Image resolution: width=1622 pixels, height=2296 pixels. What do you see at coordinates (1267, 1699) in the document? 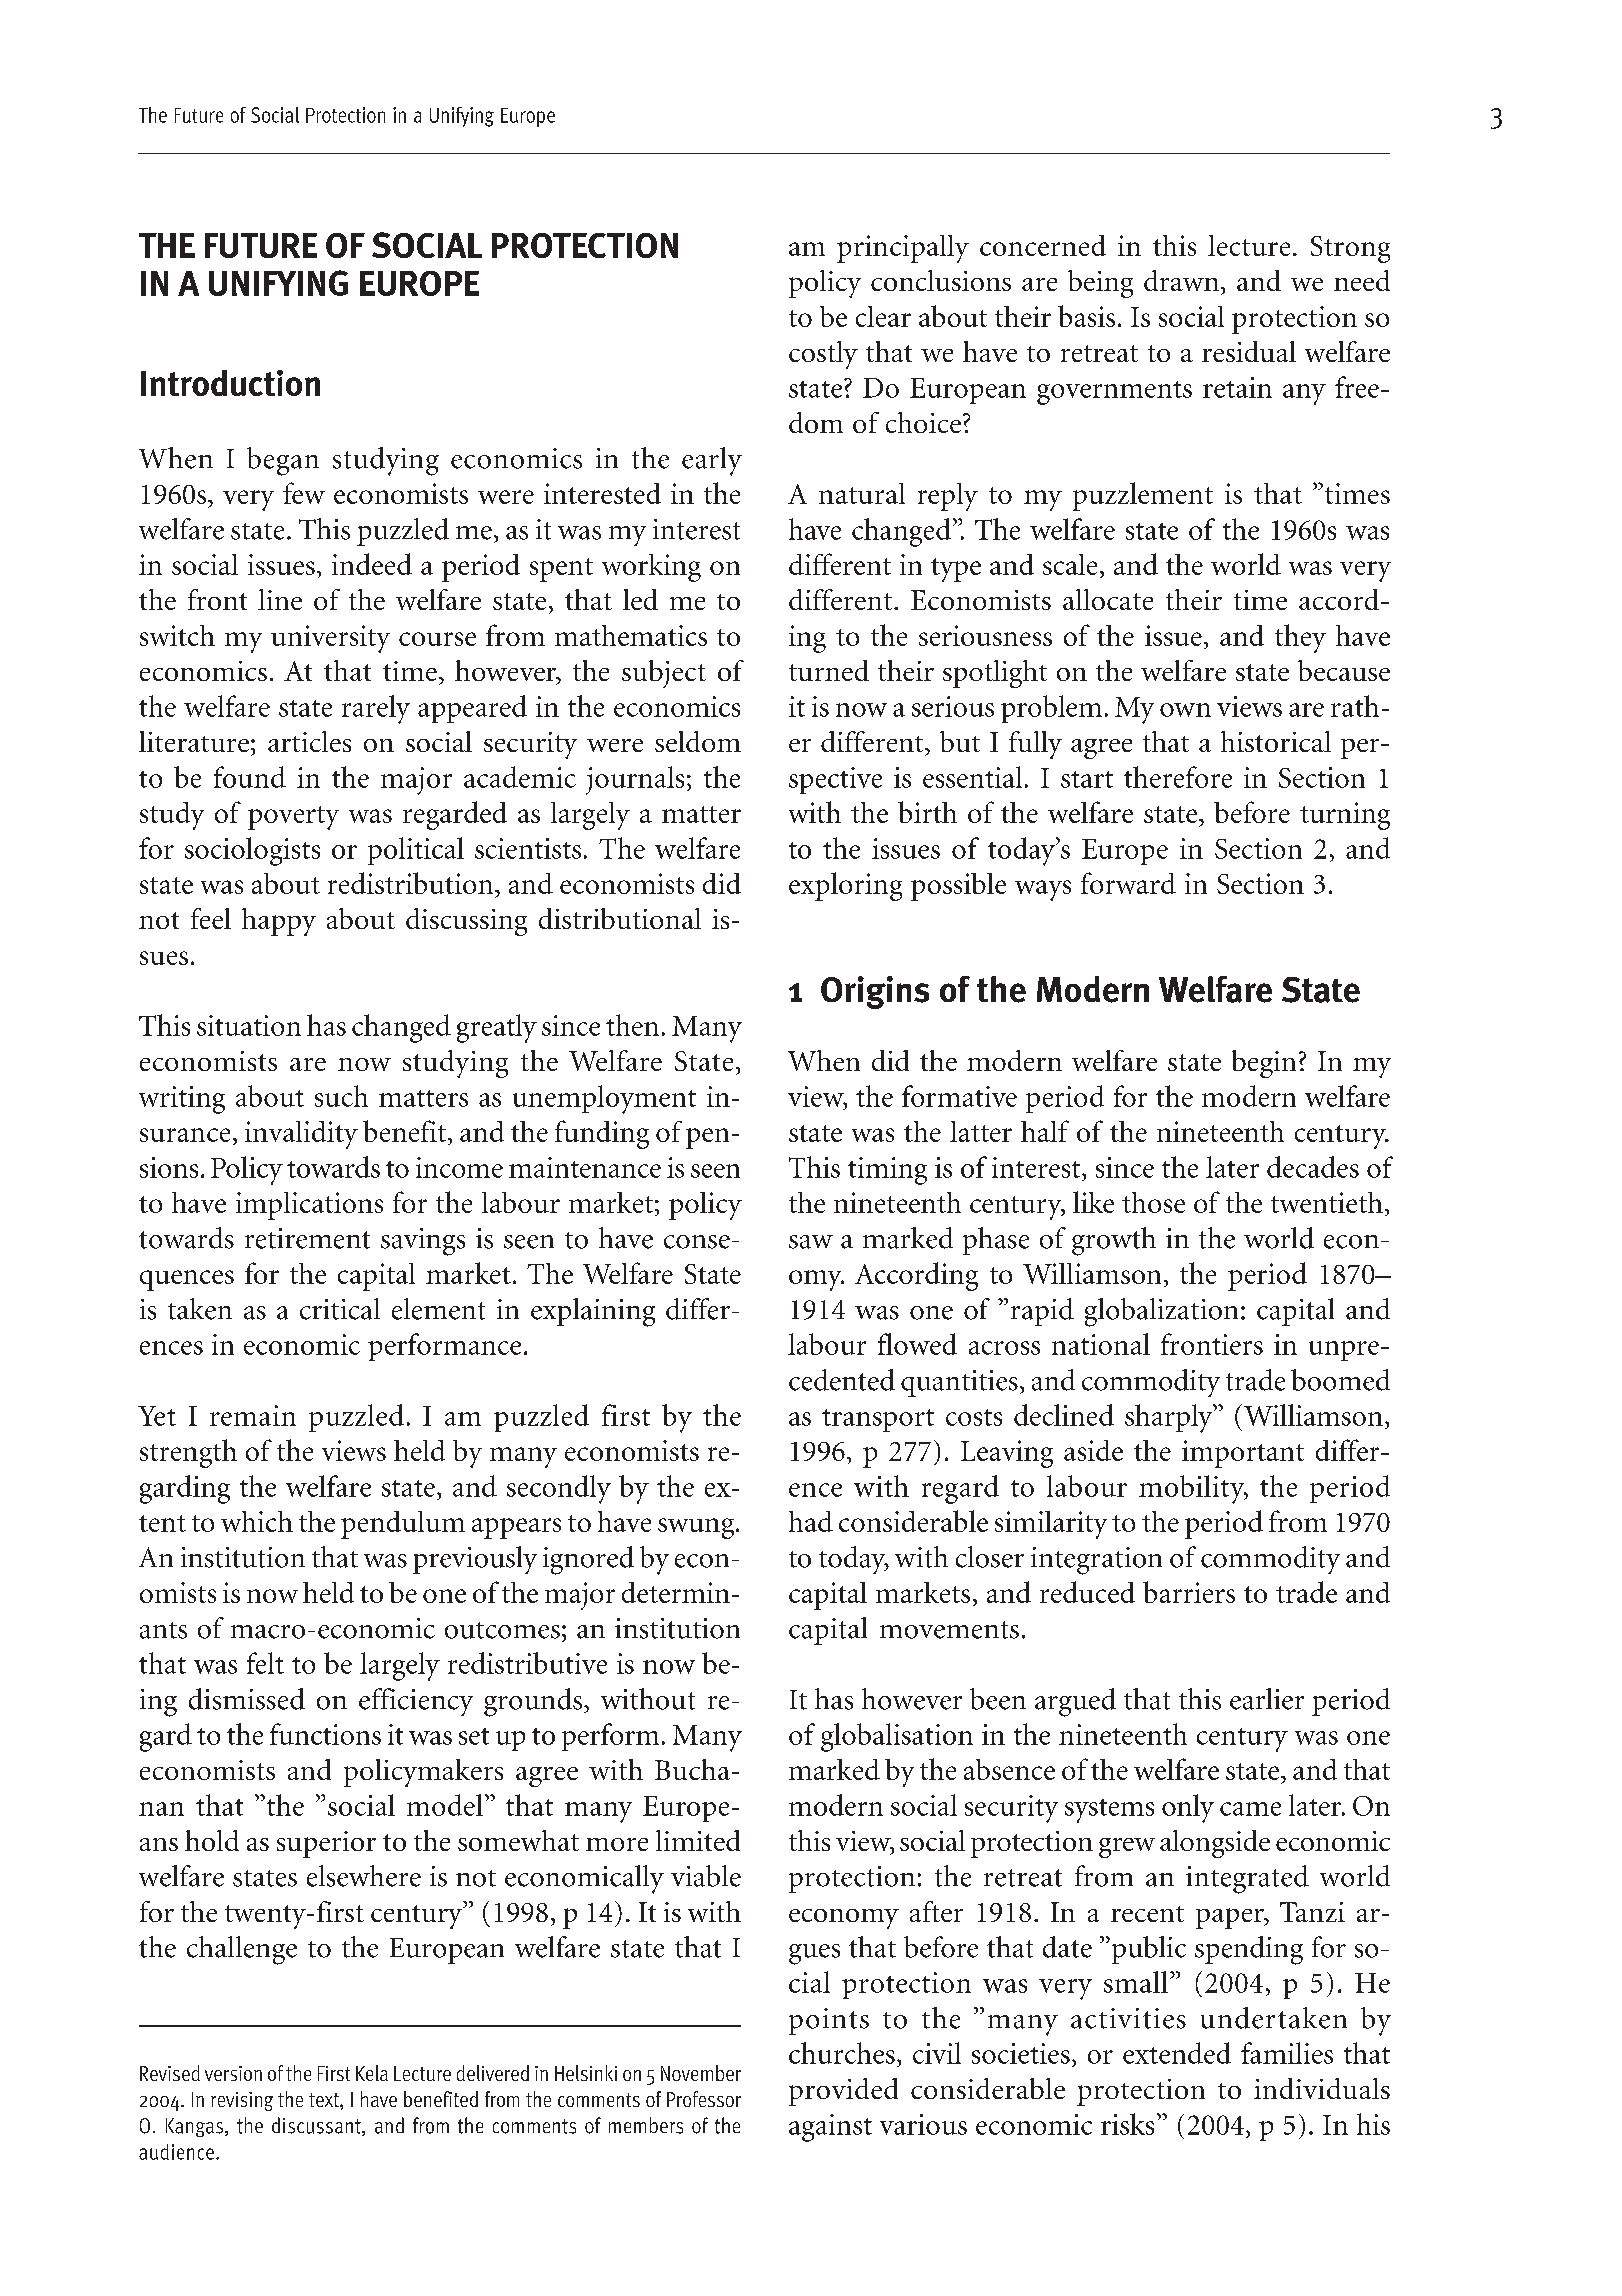
I see `earlier` at bounding box center [1267, 1699].
